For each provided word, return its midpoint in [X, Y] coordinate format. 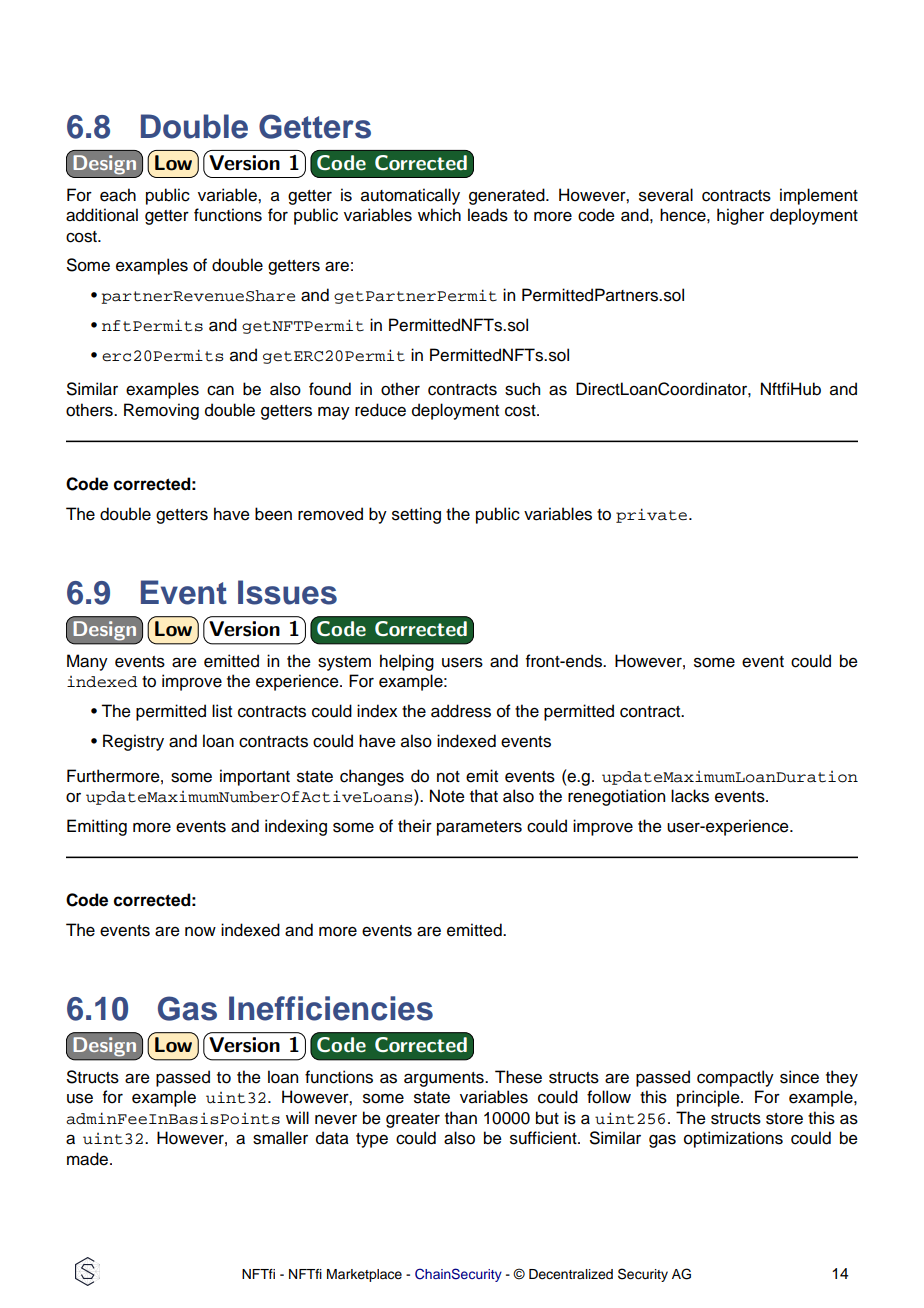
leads [488, 215]
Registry [133, 742]
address [461, 711]
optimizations [733, 1139]
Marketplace [364, 1275]
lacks [690, 796]
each [118, 195]
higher [740, 216]
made [87, 1159]
